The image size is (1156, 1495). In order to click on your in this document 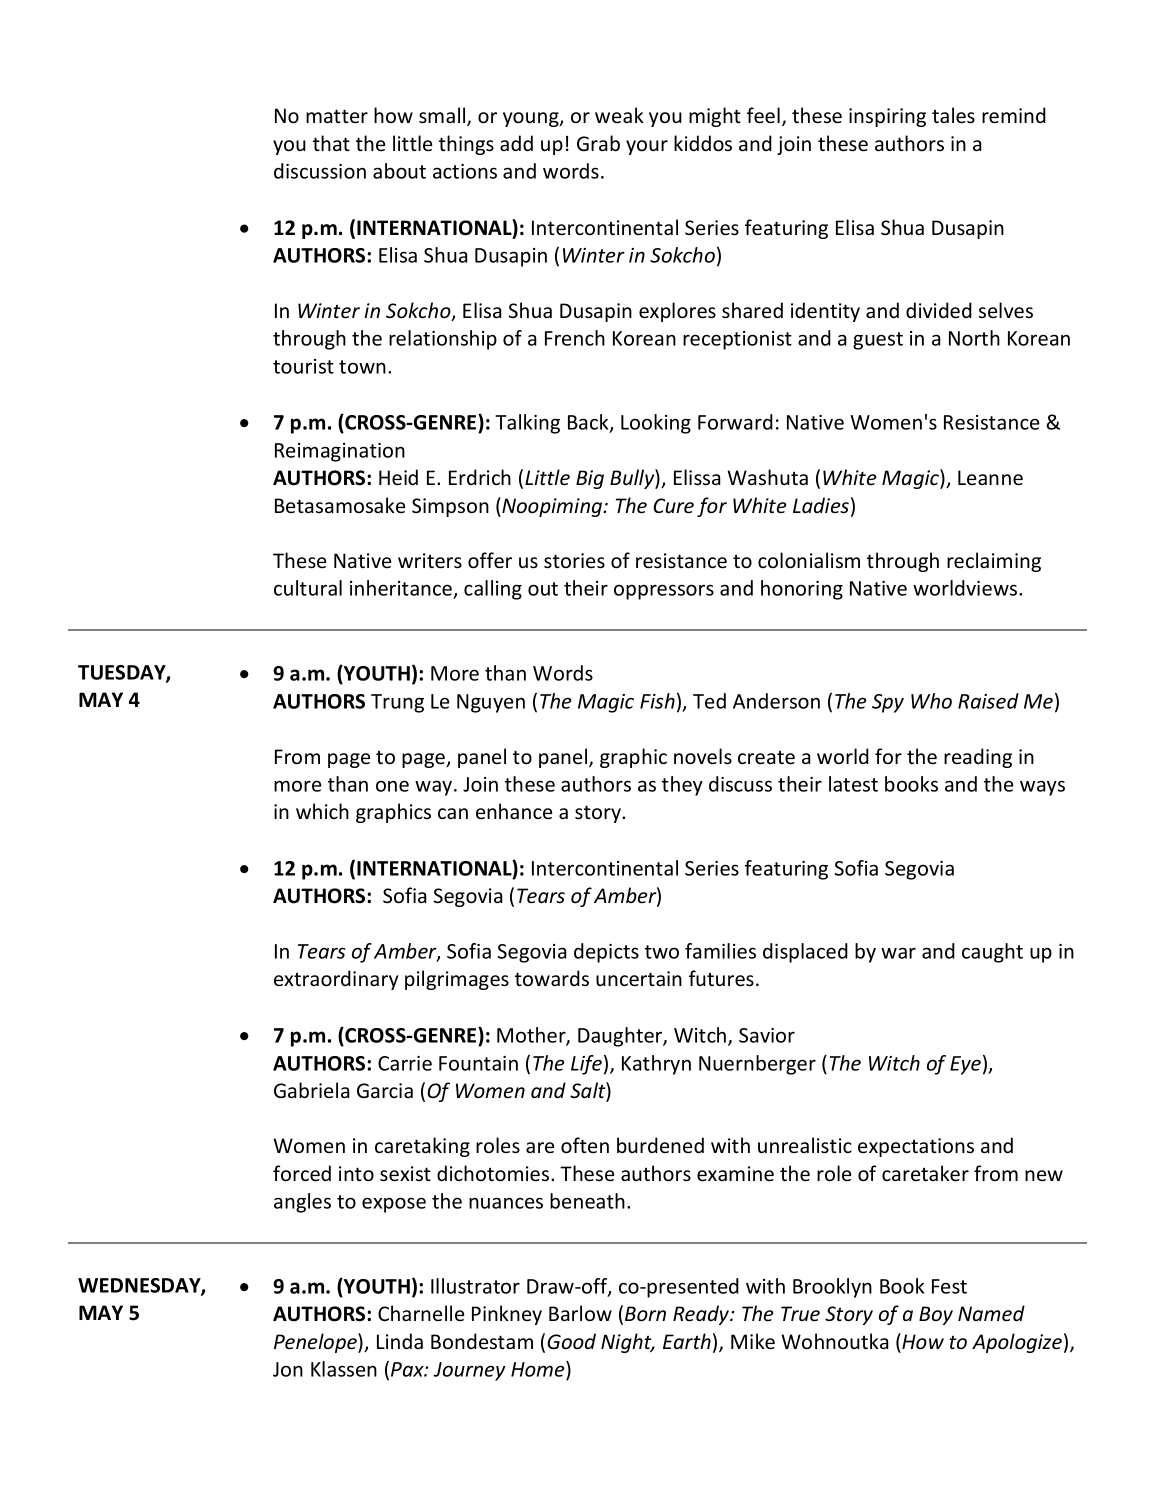, I will do `click(647, 147)`.
